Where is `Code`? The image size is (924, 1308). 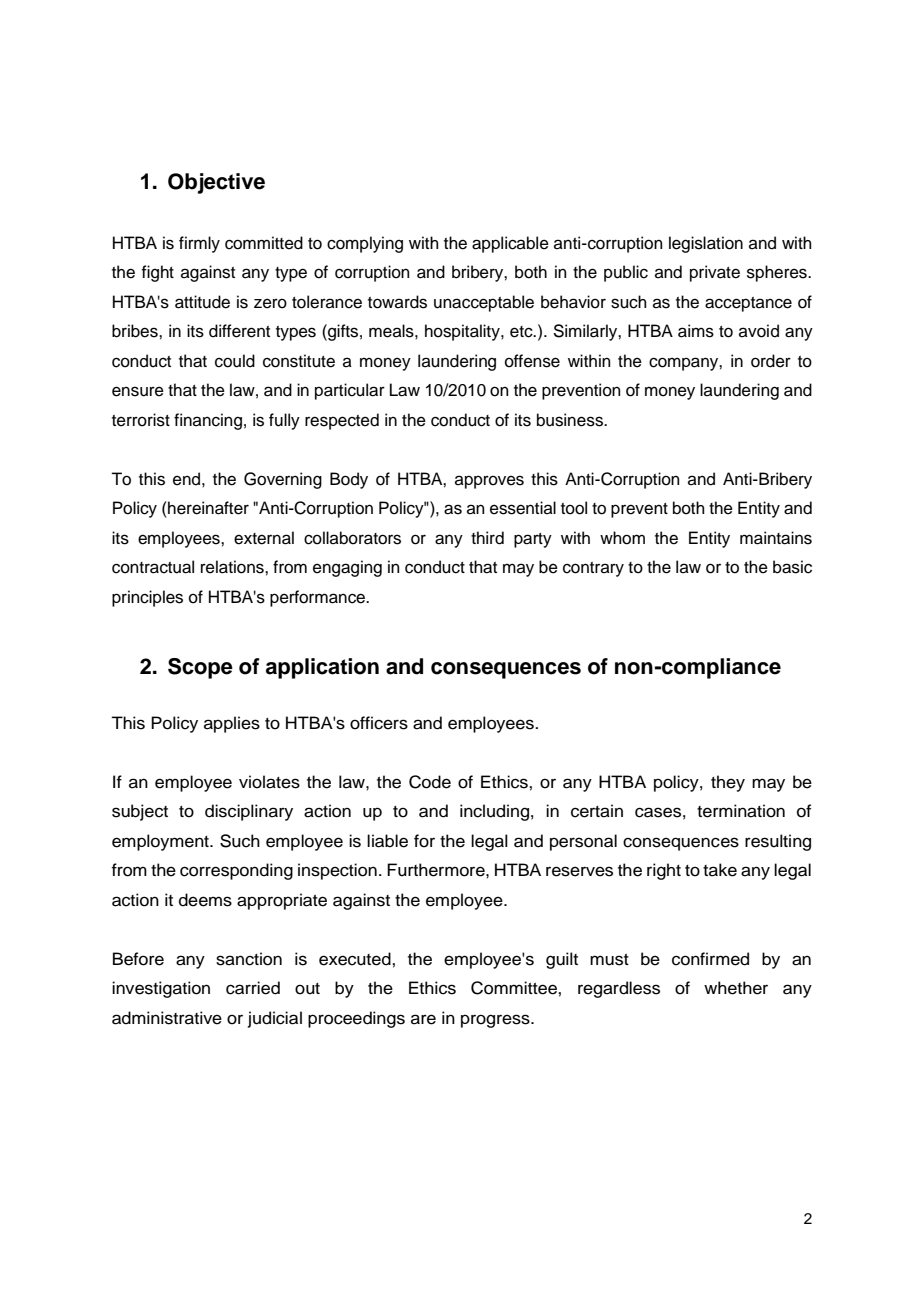 Code is located at coordinates (430, 782).
